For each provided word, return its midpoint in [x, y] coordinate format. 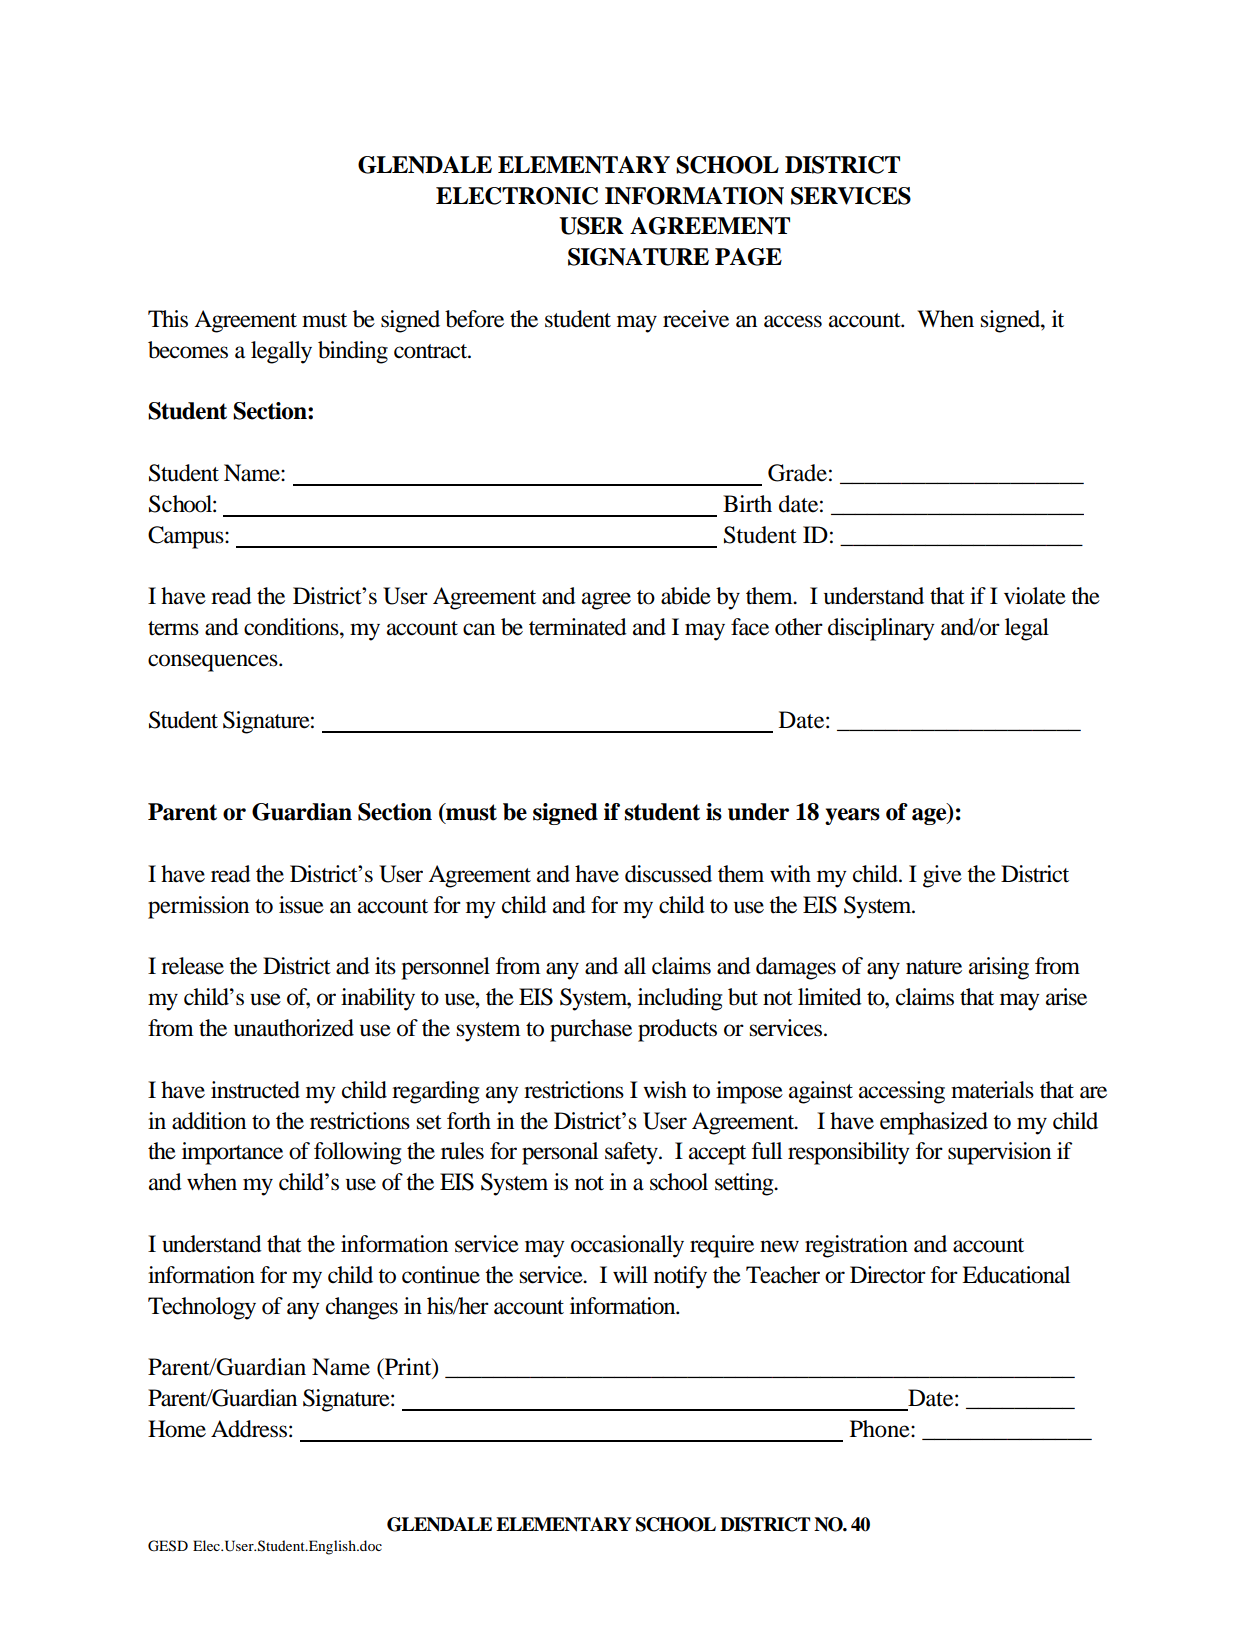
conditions [292, 627]
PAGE [748, 257]
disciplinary [881, 629]
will [630, 1274]
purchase [591, 1030]
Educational [1016, 1275]
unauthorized [294, 1028]
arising [999, 968]
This [168, 319]
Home [177, 1429]
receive [696, 319]
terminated [578, 627]
